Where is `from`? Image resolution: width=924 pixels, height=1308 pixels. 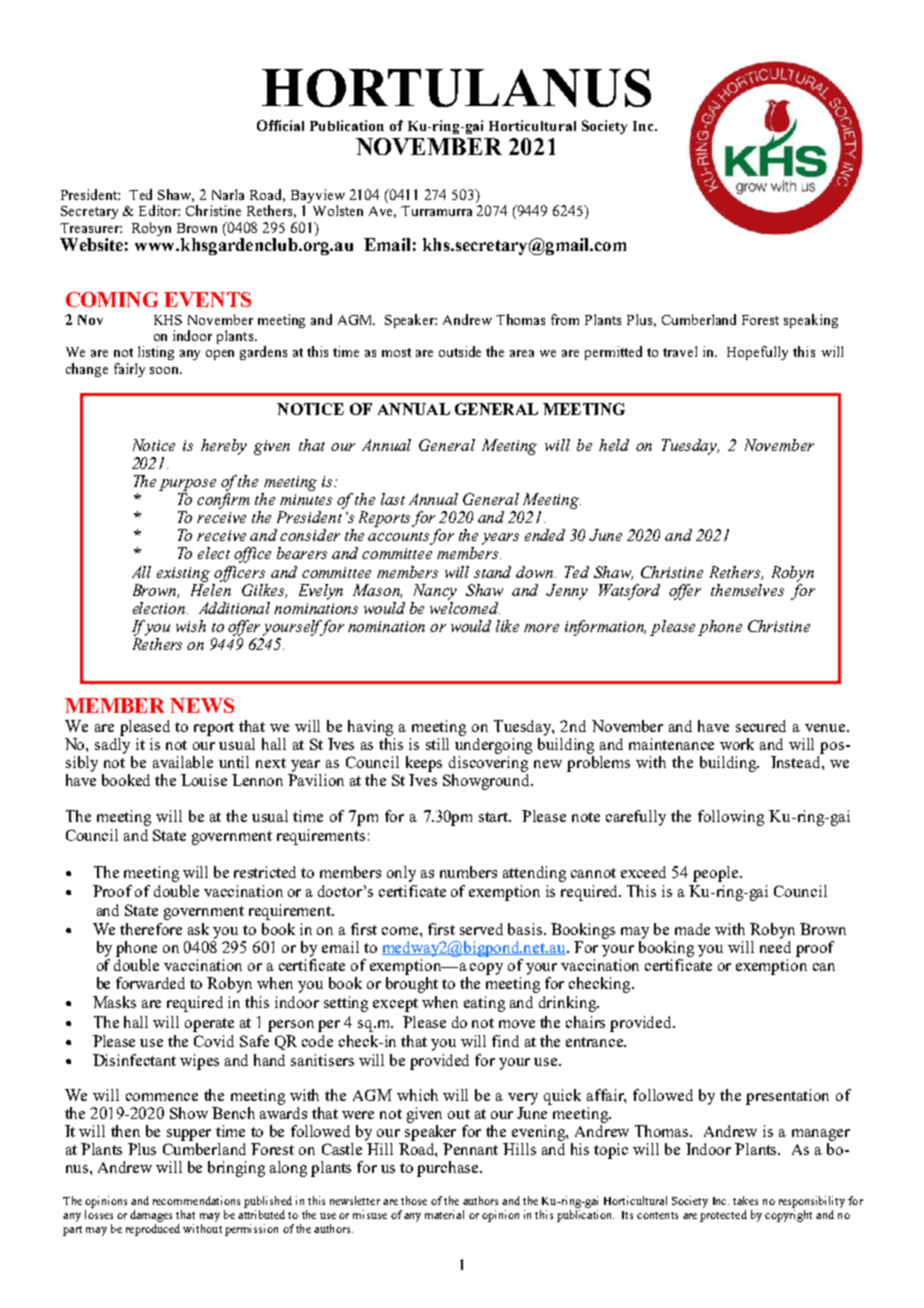
from is located at coordinates (565, 319).
